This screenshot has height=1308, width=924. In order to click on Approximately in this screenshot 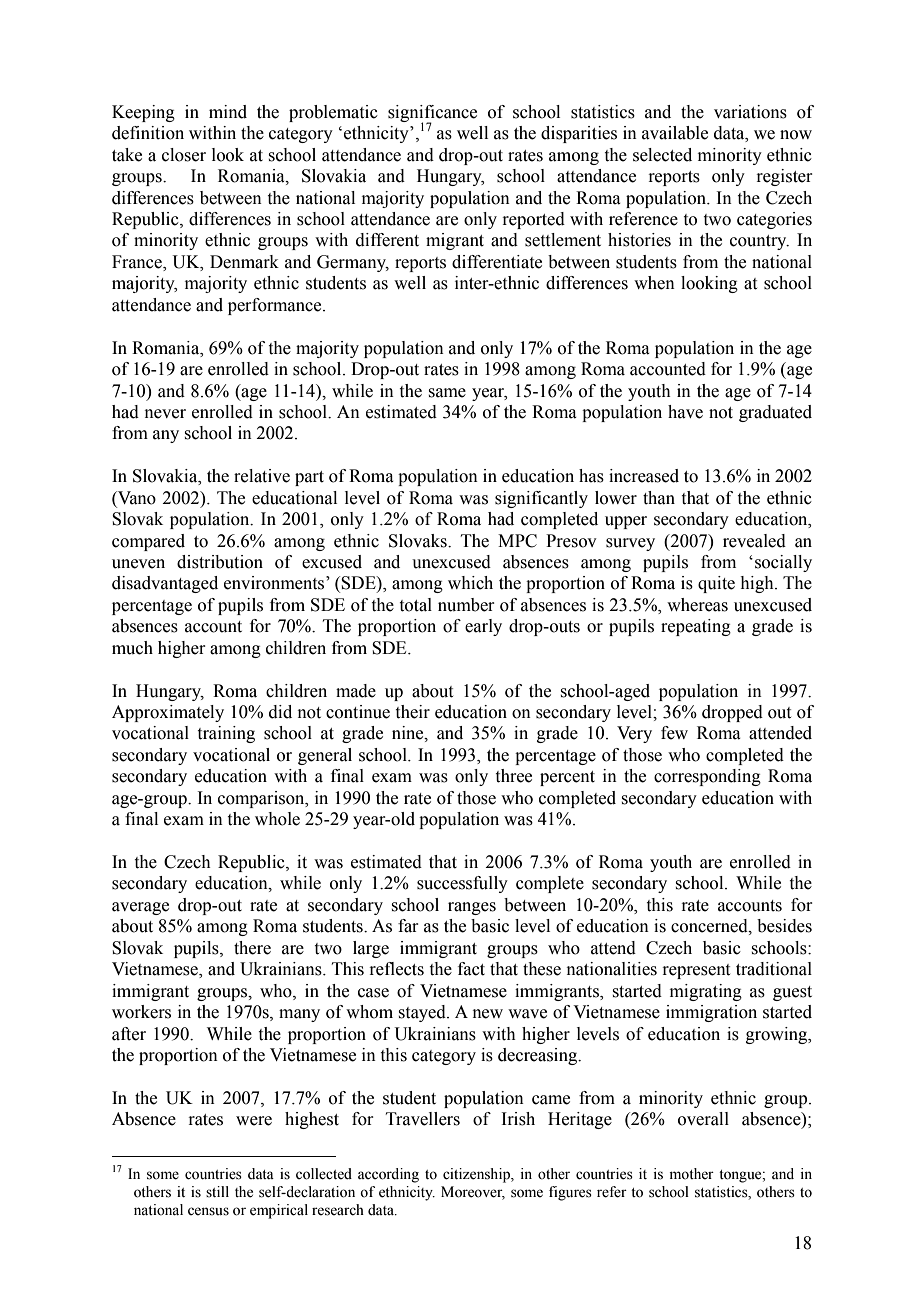, I will do `click(168, 713)`.
